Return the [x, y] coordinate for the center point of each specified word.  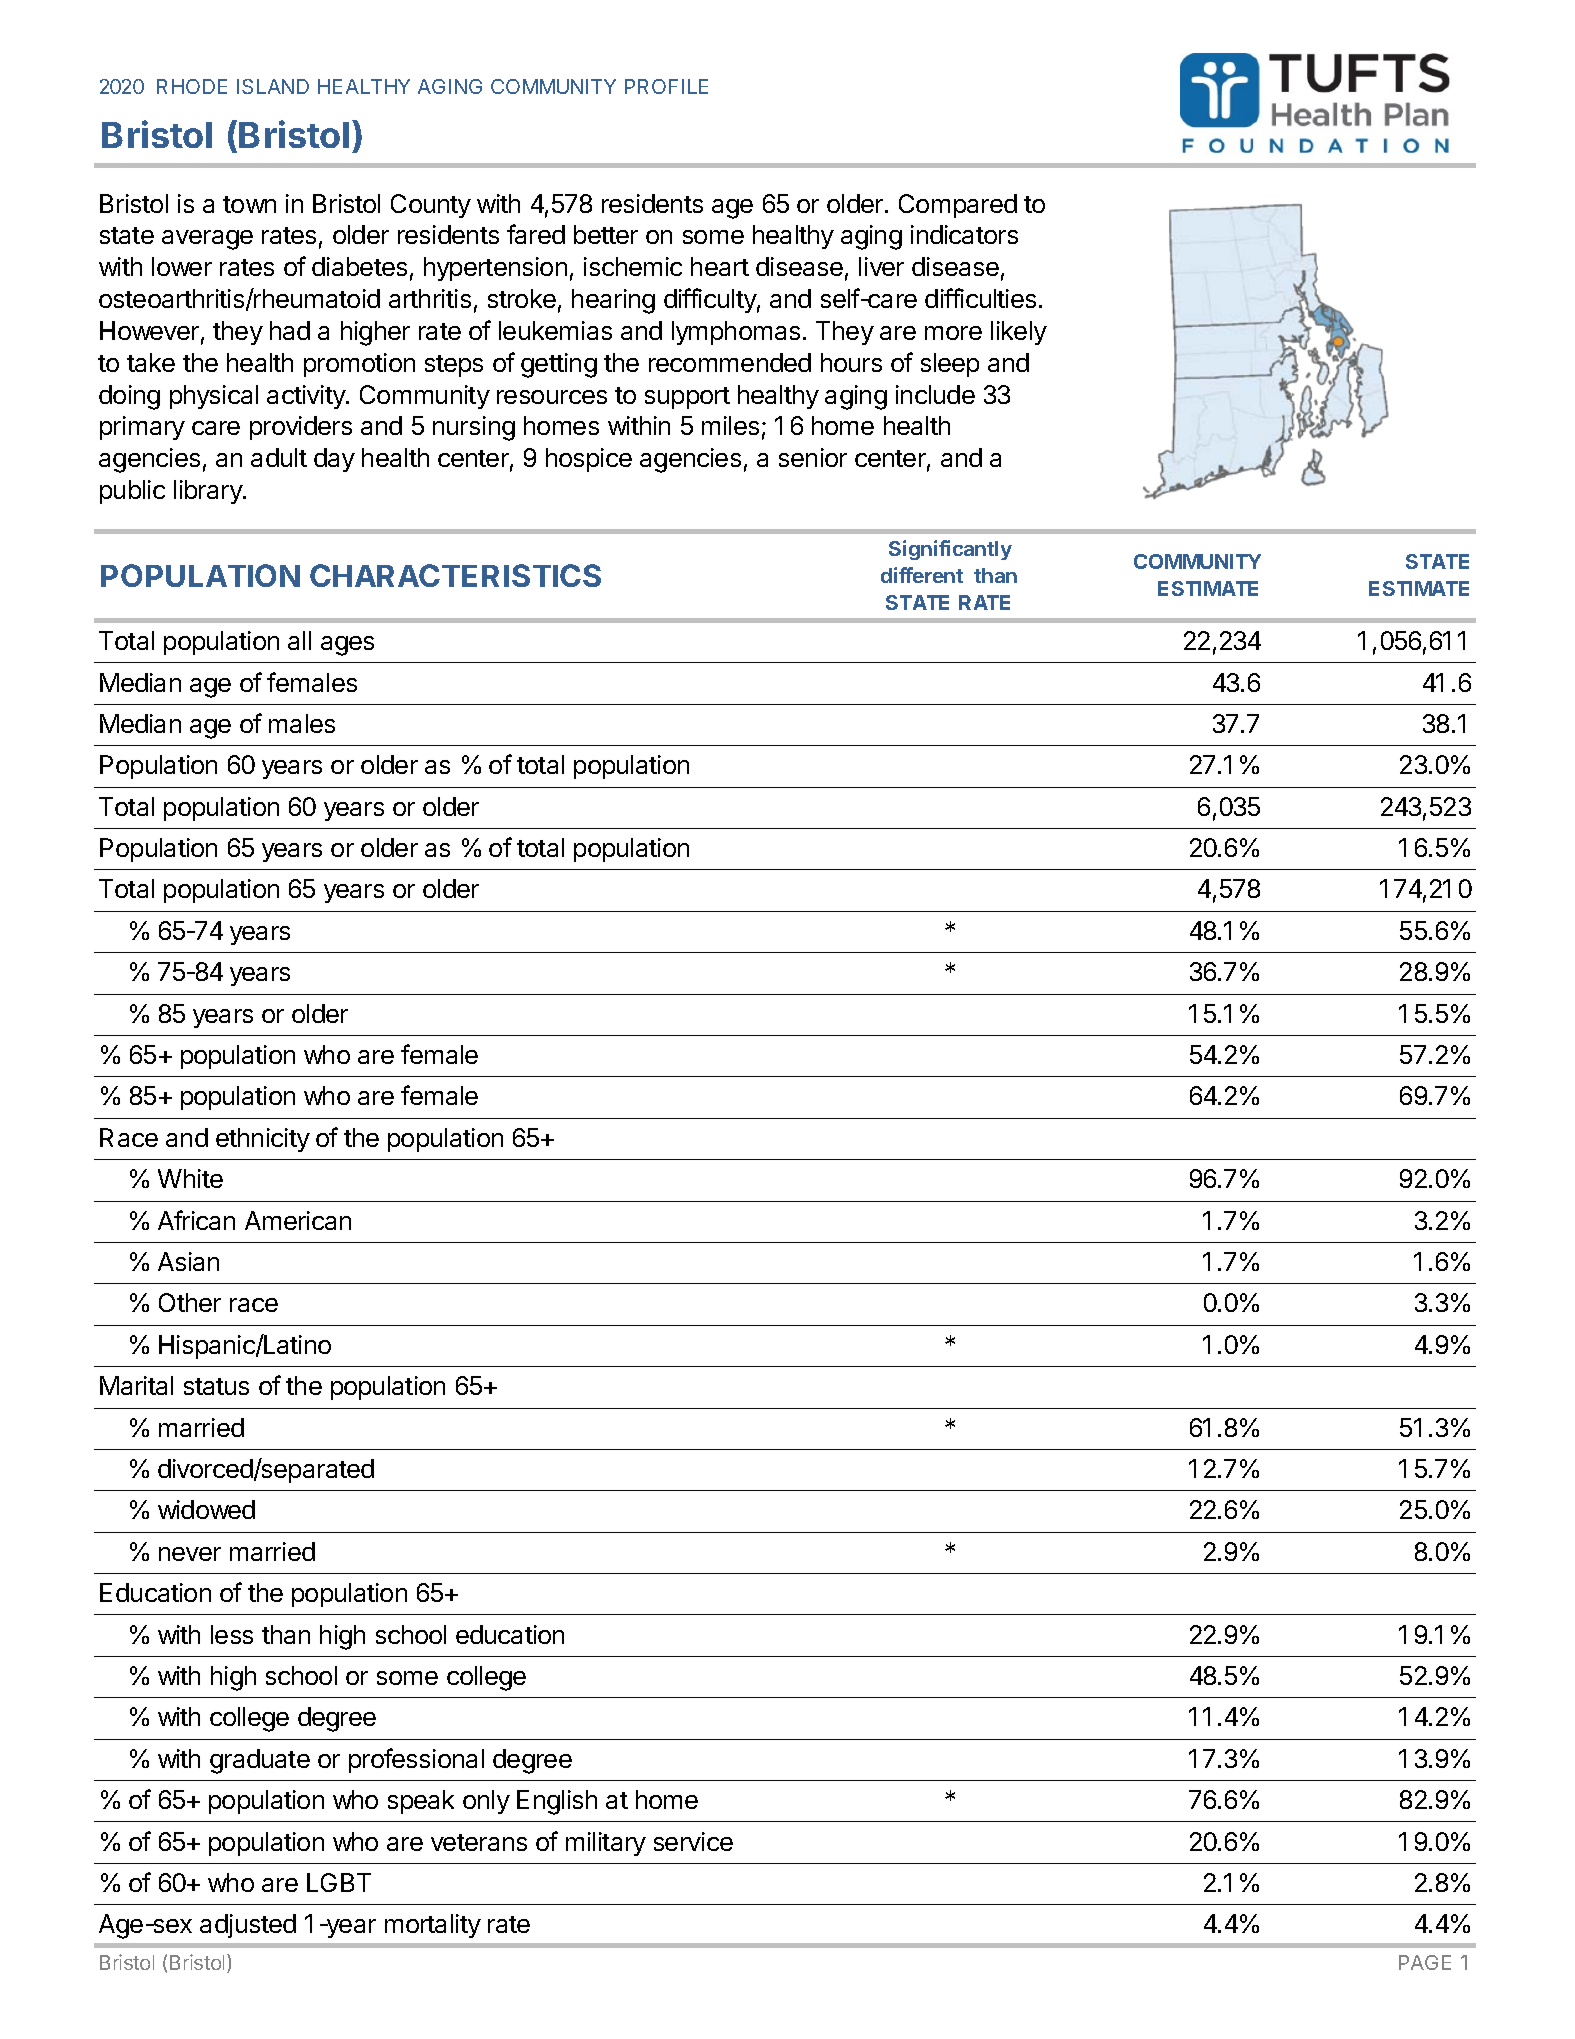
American [298, 1220]
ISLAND [273, 86]
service [693, 1841]
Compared [958, 206]
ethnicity [263, 1140]
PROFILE [666, 86]
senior [813, 457]
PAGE [1425, 1962]
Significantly [950, 550]
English [557, 1802]
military [606, 1844]
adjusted [248, 1926]
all [299, 640]
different [922, 575]
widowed [206, 1509]
